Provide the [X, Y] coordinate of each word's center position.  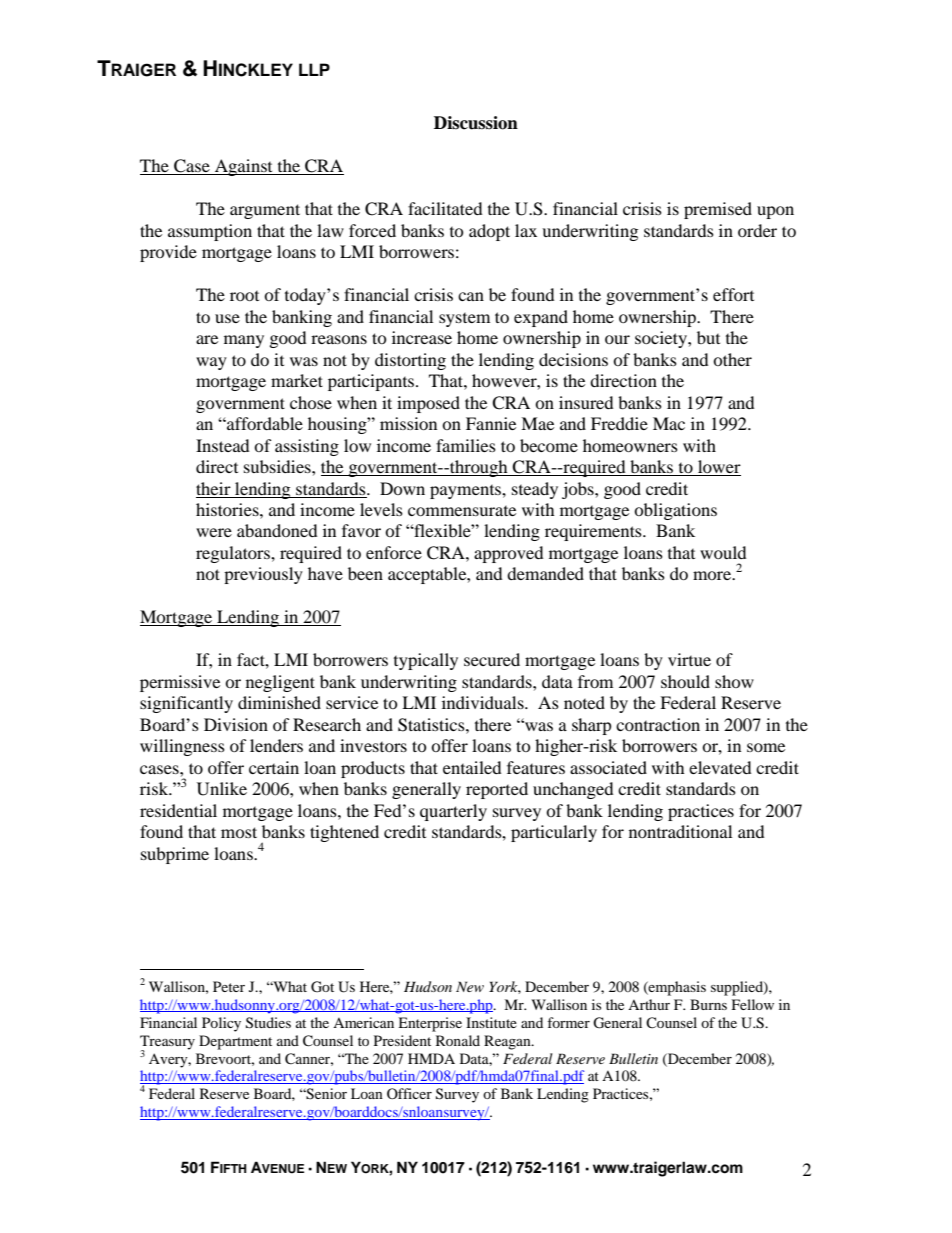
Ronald [458, 1040]
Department [235, 1042]
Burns [708, 1004]
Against [244, 167]
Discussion [476, 123]
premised [718, 210]
